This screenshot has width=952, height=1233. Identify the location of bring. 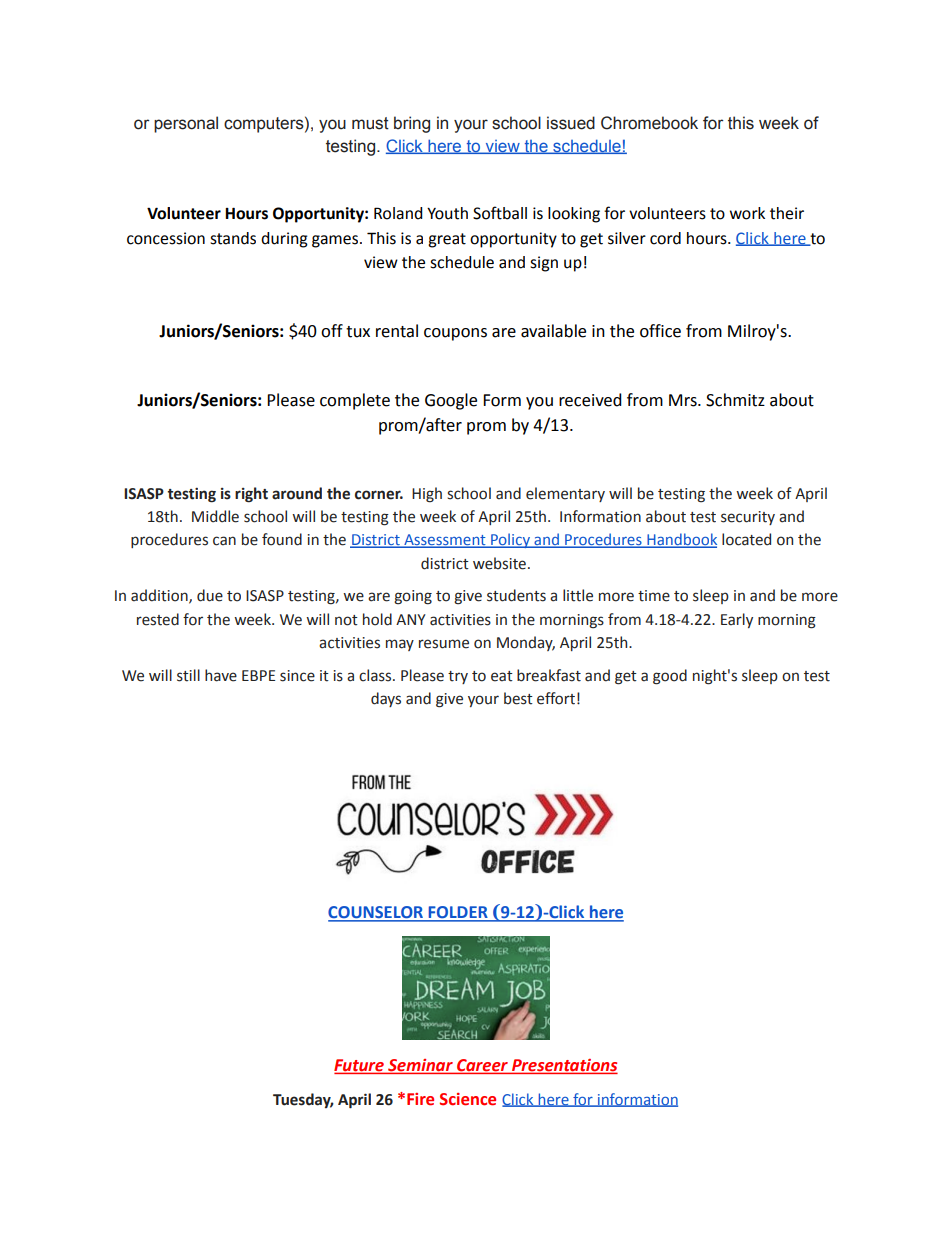
(412, 124).
